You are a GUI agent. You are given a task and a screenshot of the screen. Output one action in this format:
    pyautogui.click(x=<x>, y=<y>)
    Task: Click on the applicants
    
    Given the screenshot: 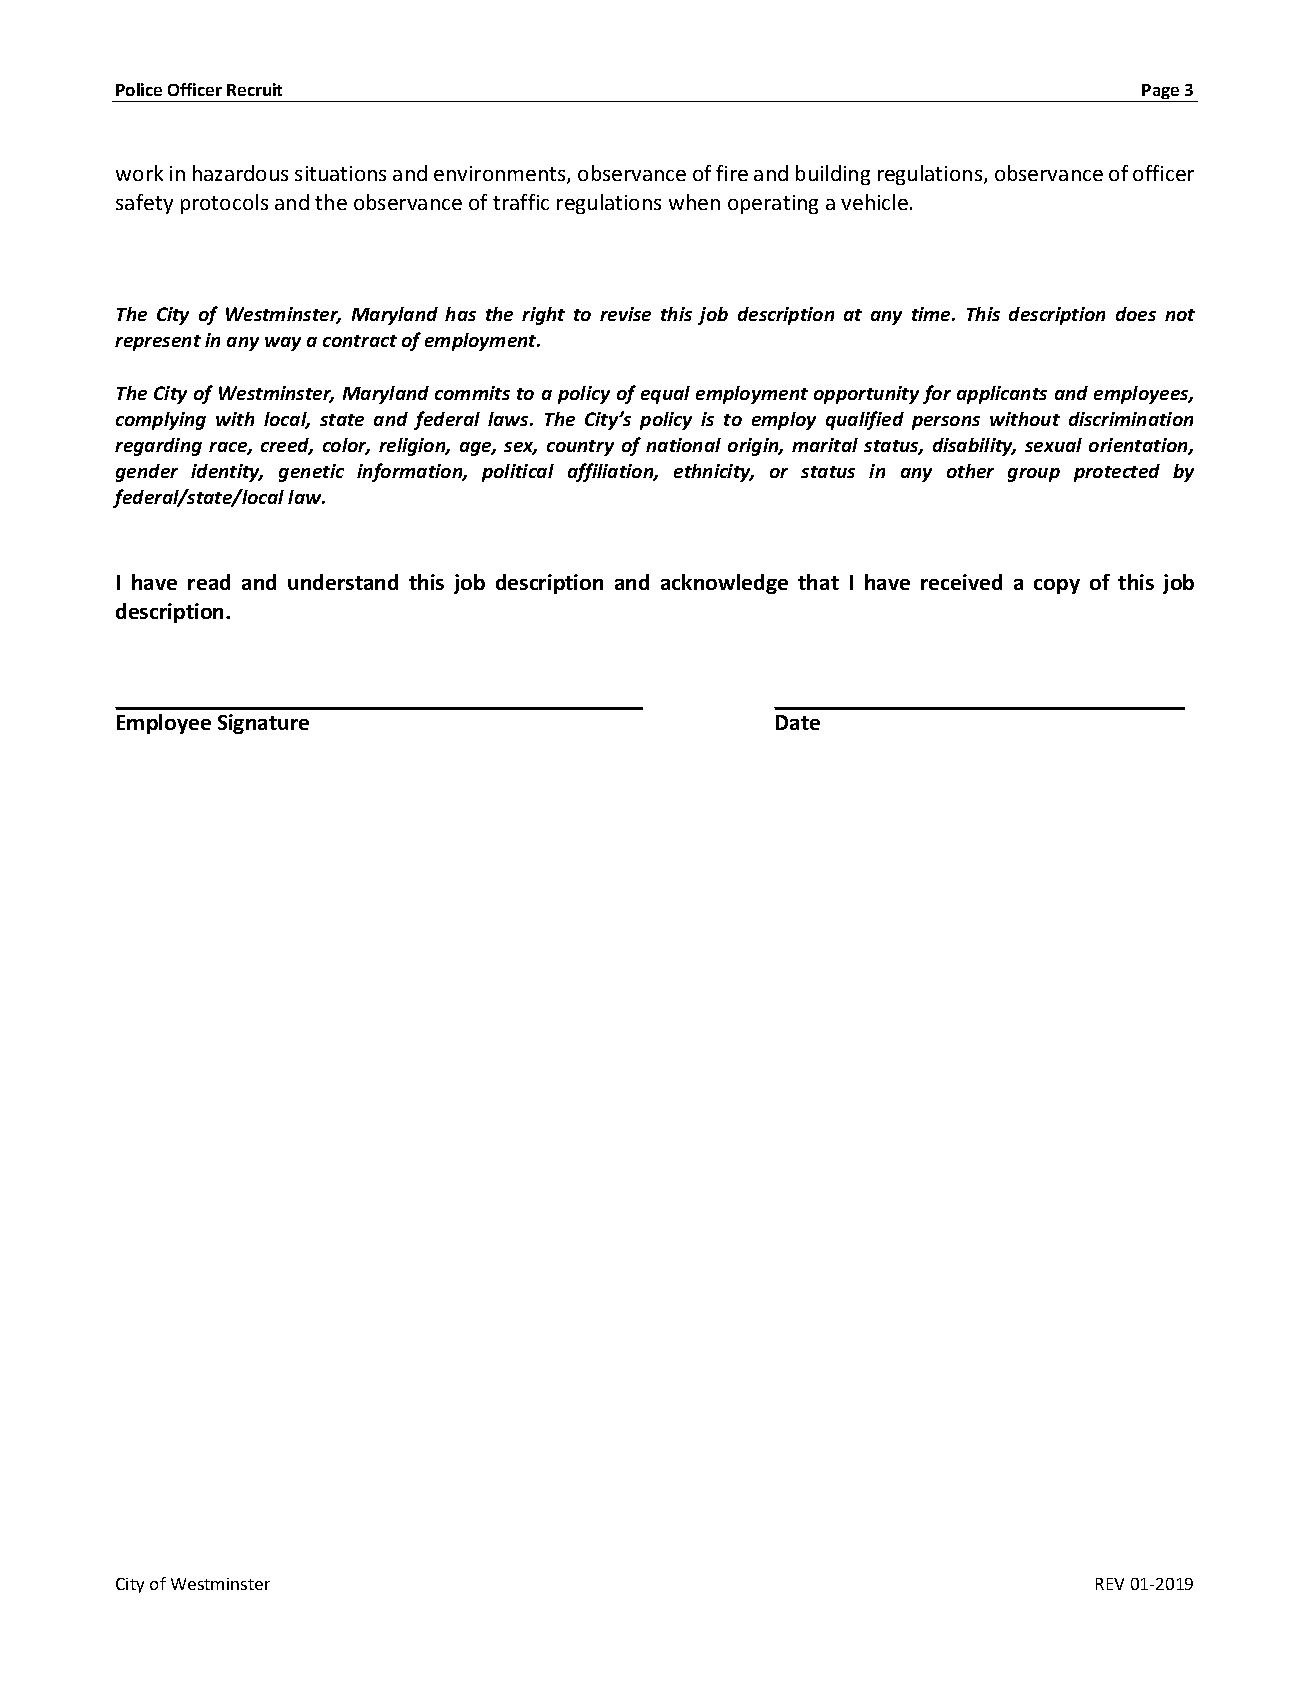 What is the action you would take?
    pyautogui.click(x=1002, y=395)
